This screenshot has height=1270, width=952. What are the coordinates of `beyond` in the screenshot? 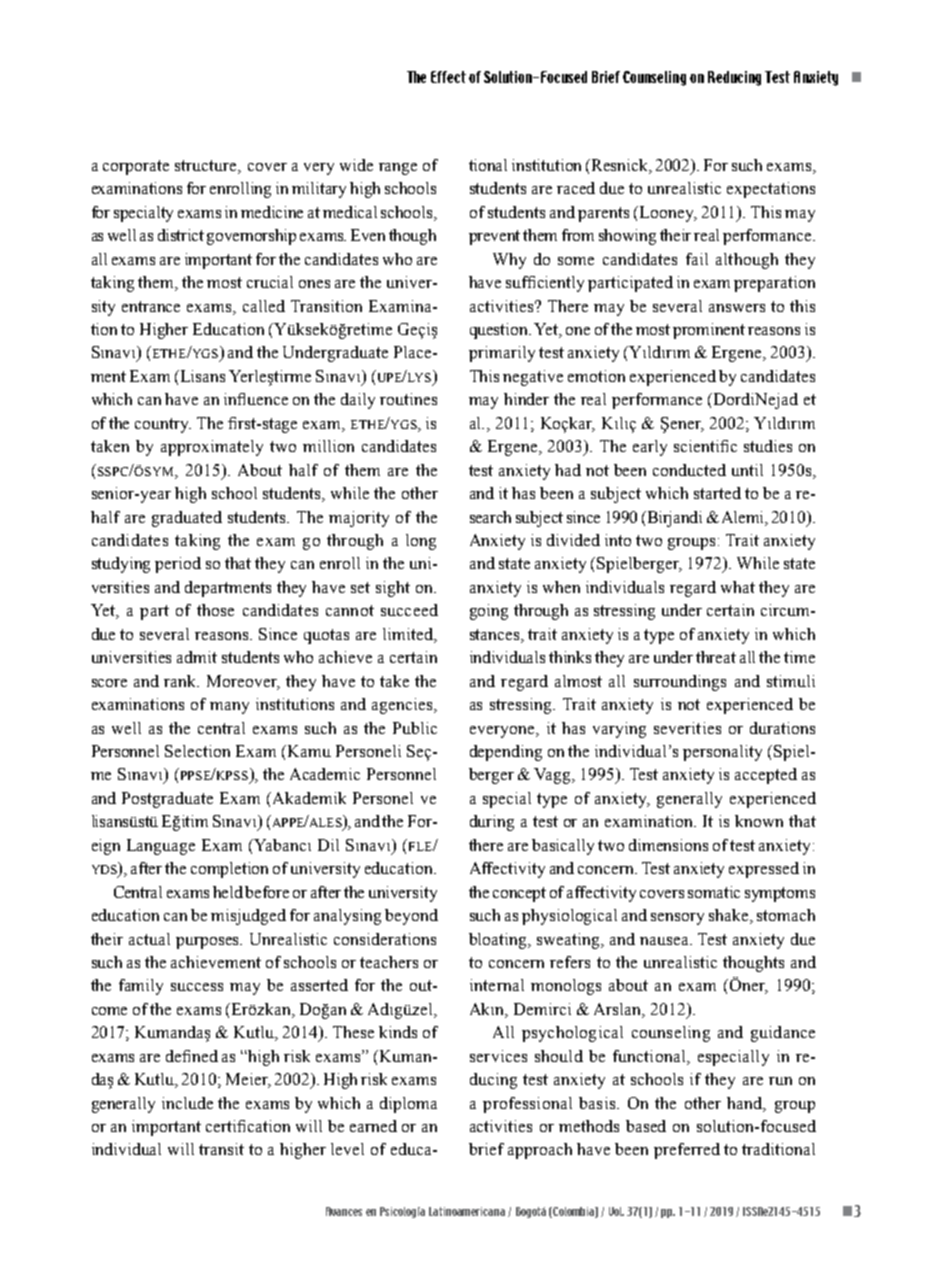 It's located at (411, 917).
